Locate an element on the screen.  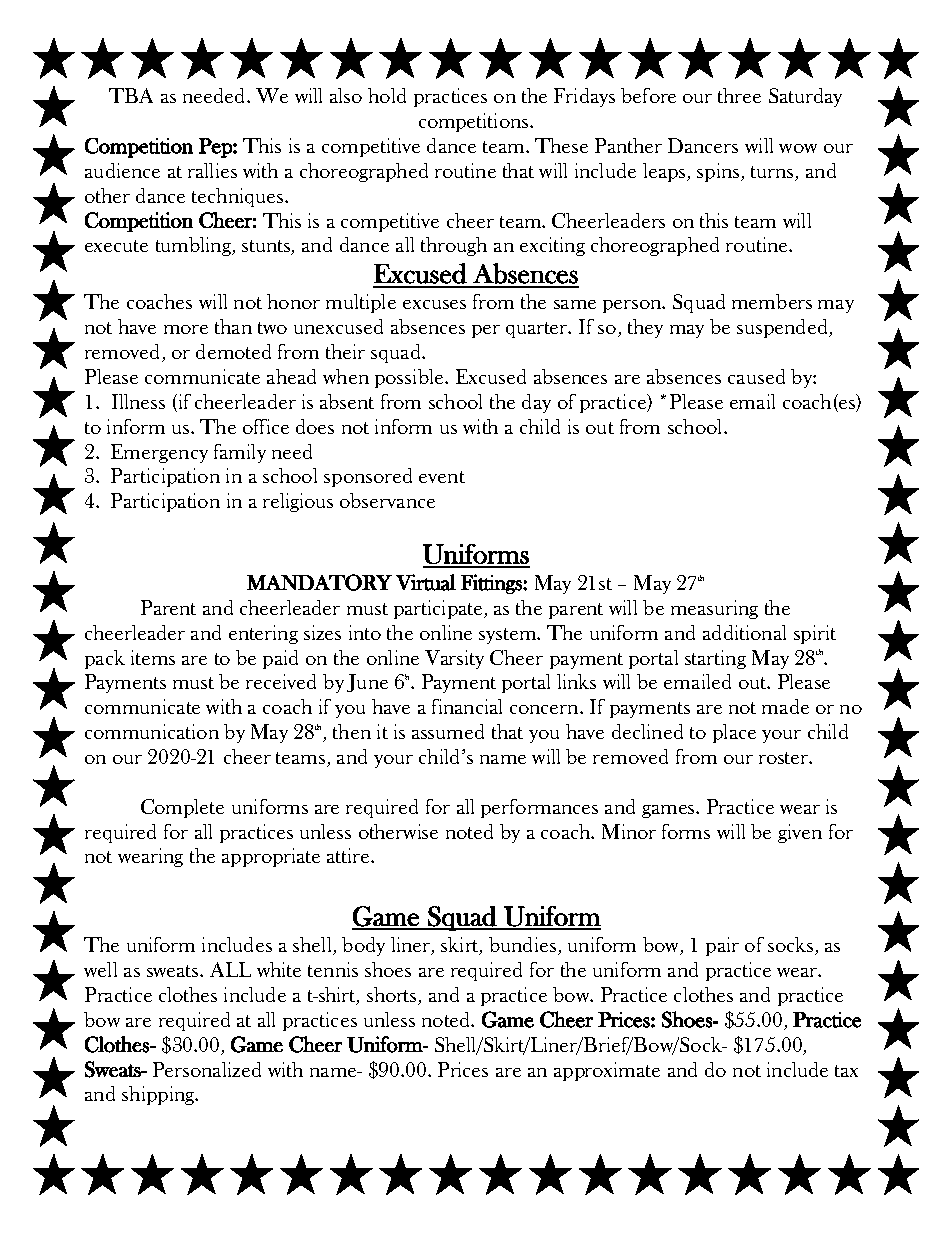
possible is located at coordinates (410, 378).
